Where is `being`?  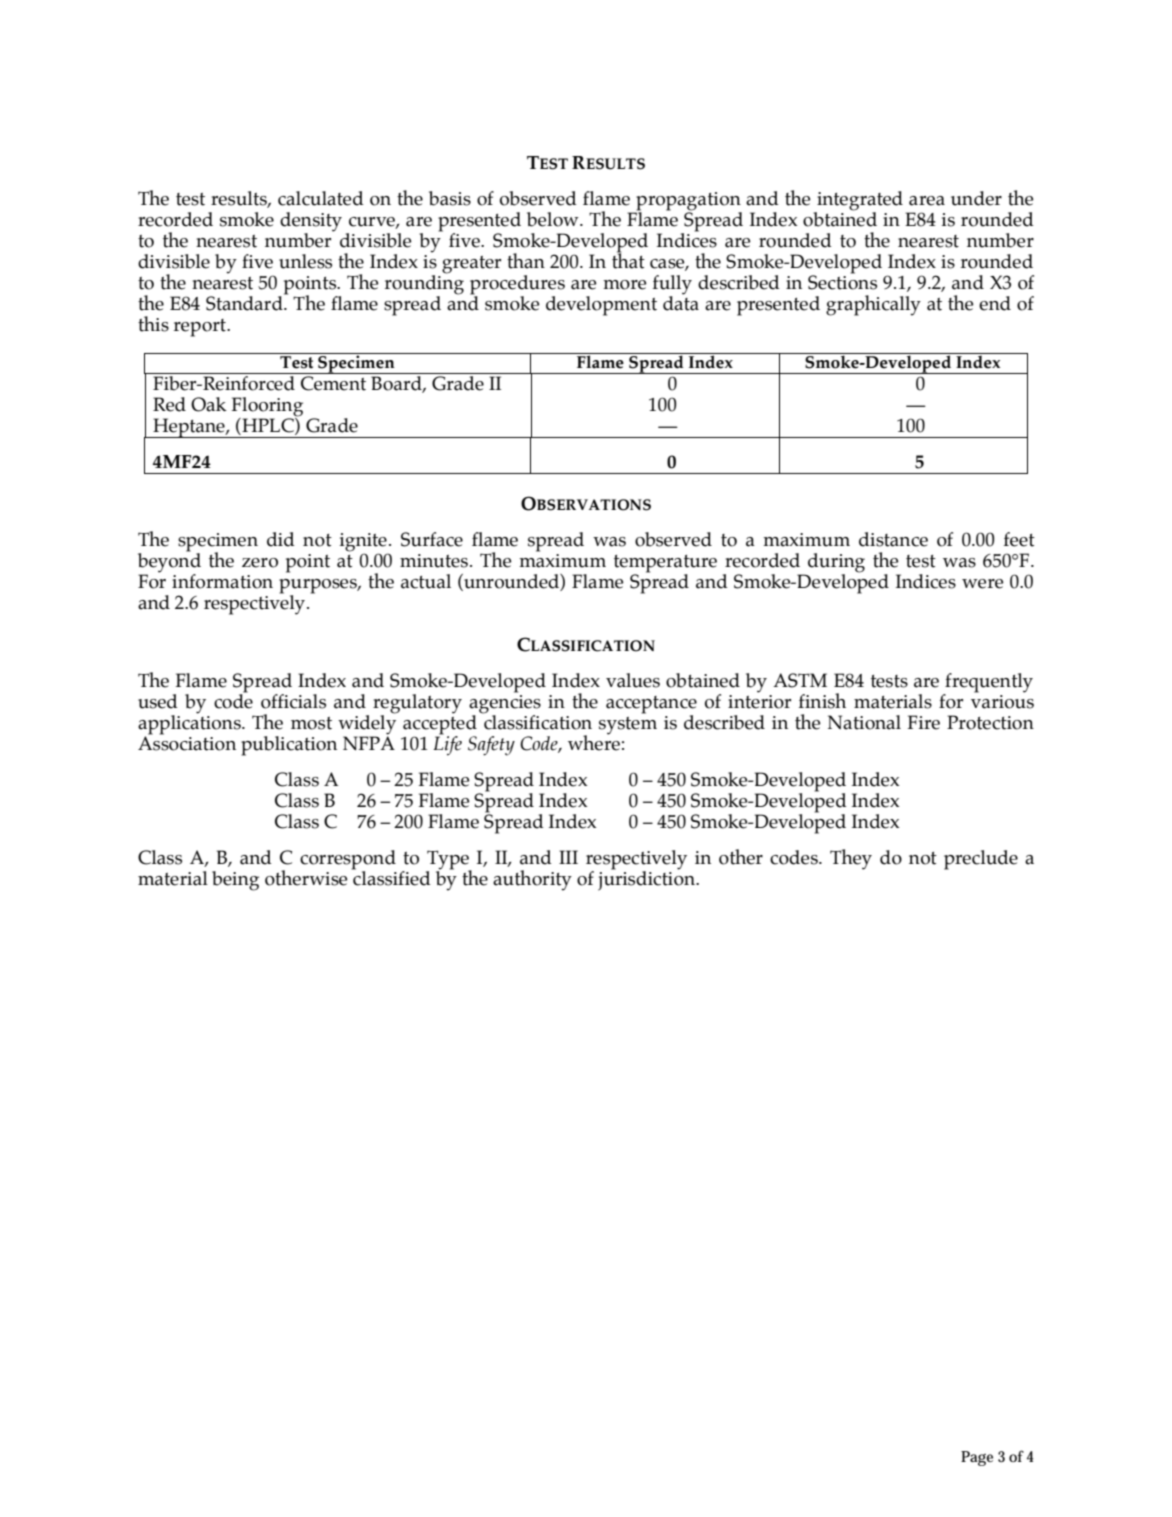 being is located at coordinates (235, 881).
